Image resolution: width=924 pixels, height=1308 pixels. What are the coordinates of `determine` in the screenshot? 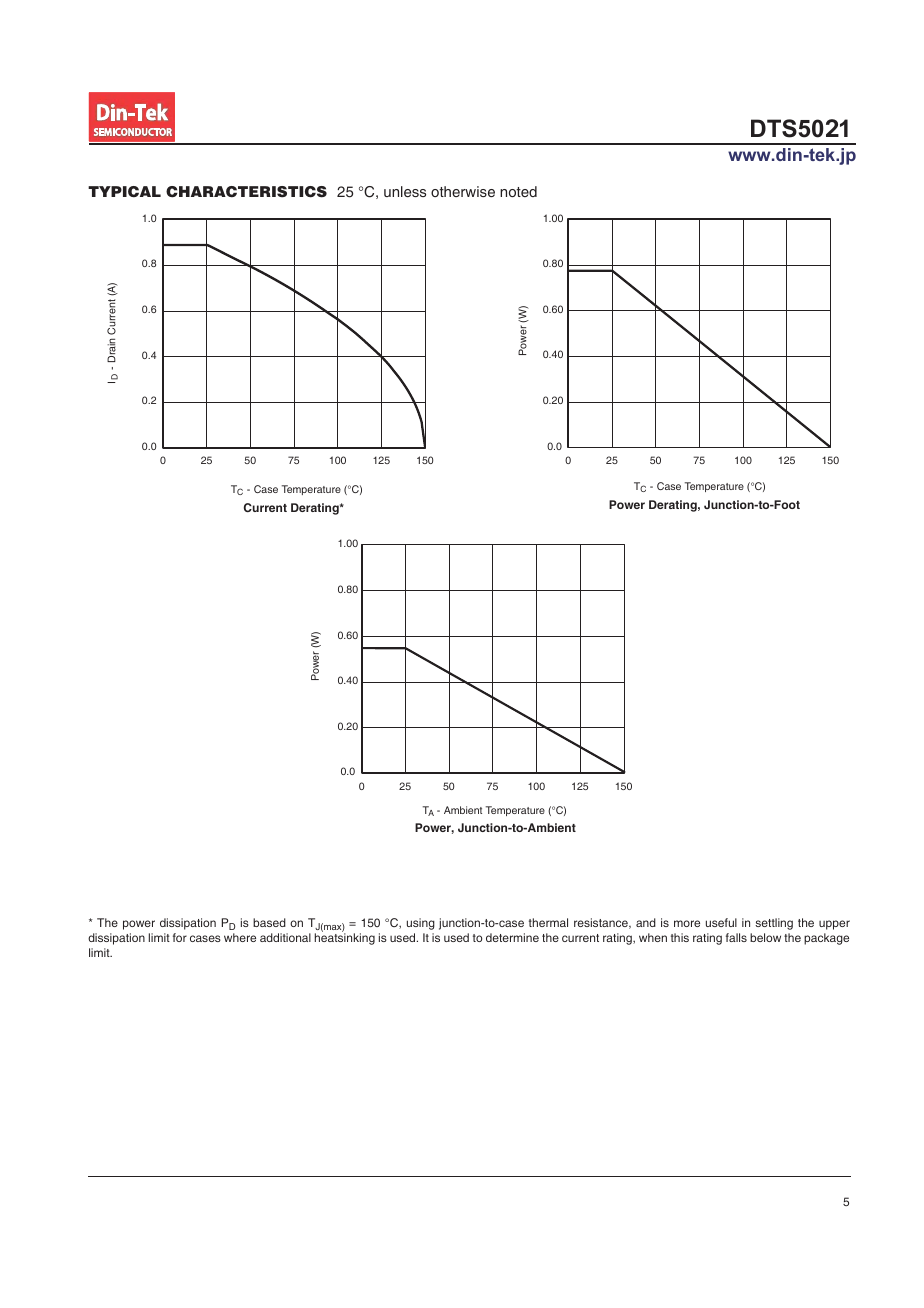 It's located at (512, 937).
